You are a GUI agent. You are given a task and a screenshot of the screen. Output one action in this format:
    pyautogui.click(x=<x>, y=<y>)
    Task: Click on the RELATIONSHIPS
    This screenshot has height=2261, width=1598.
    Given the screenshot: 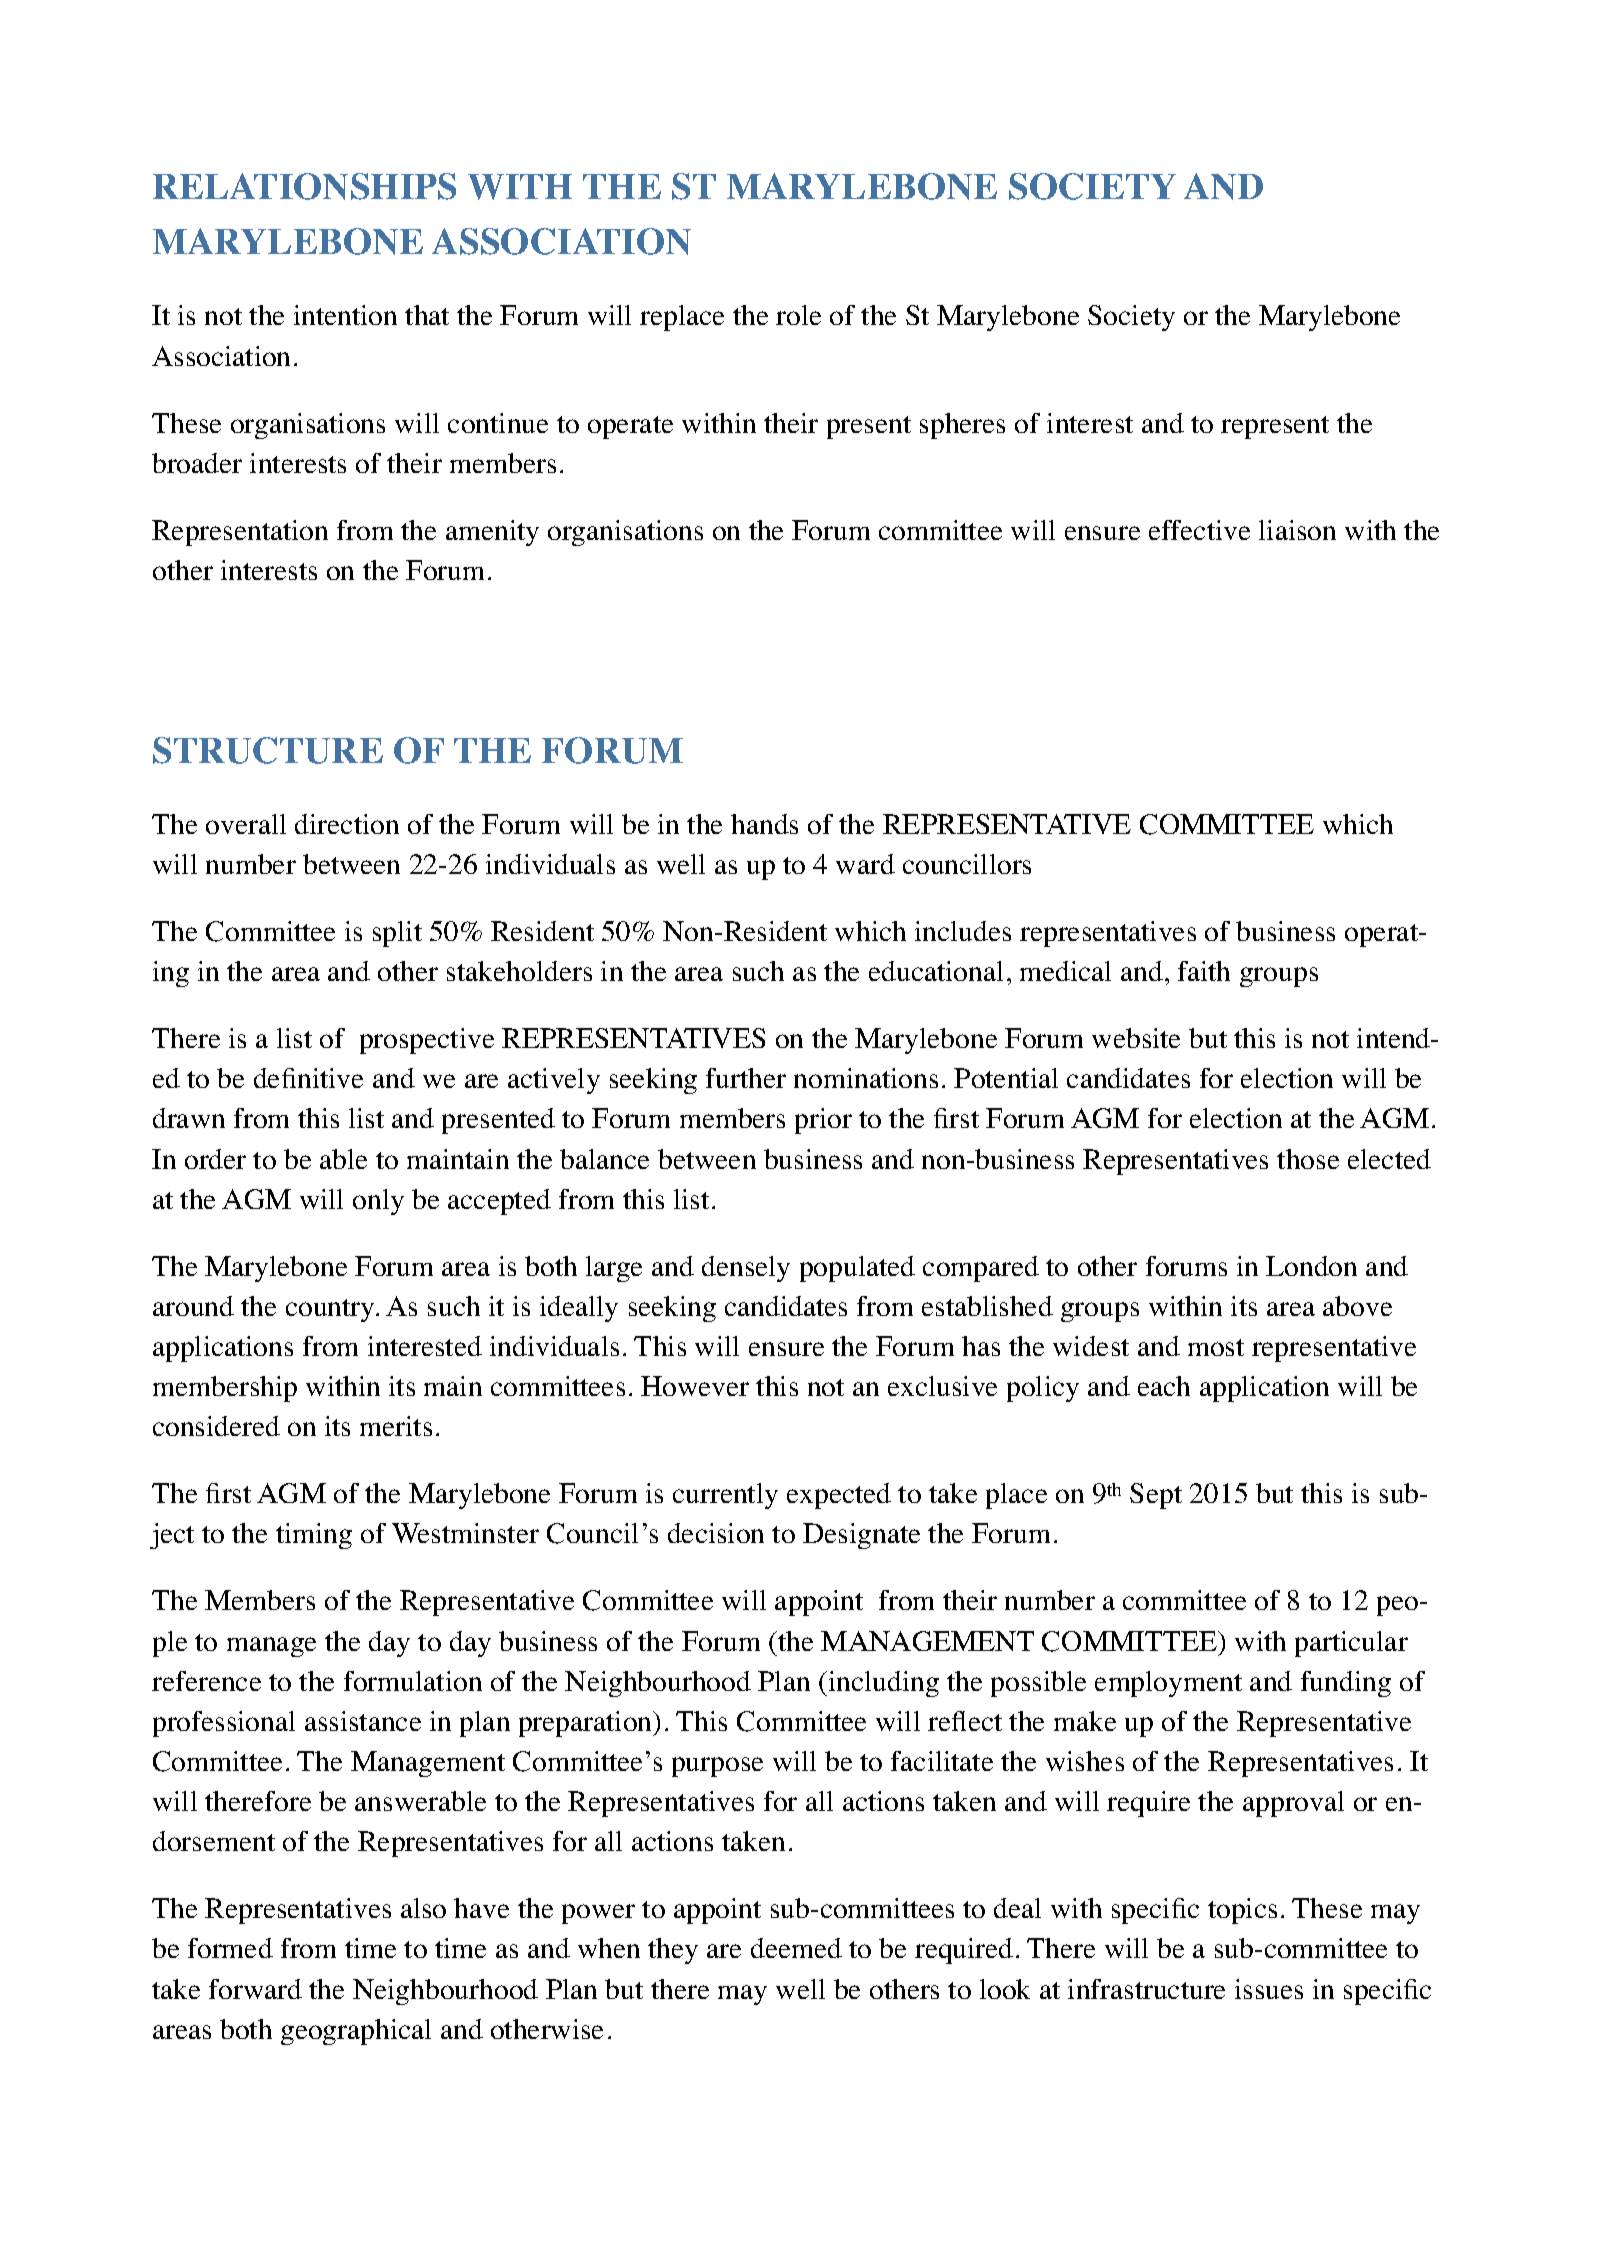 What is the action you would take?
    pyautogui.click(x=304, y=186)
